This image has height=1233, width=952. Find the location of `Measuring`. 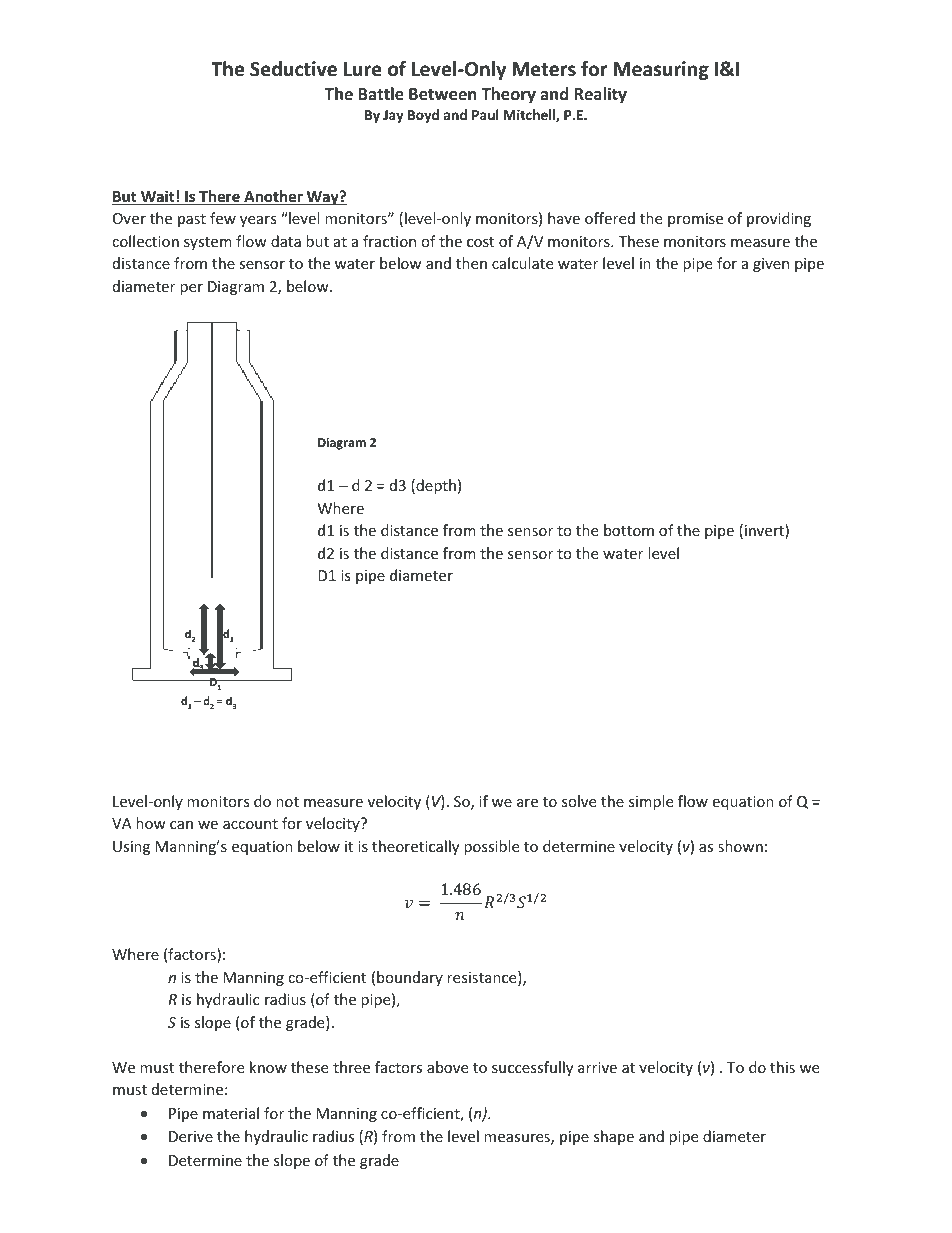

Measuring is located at coordinates (661, 70).
